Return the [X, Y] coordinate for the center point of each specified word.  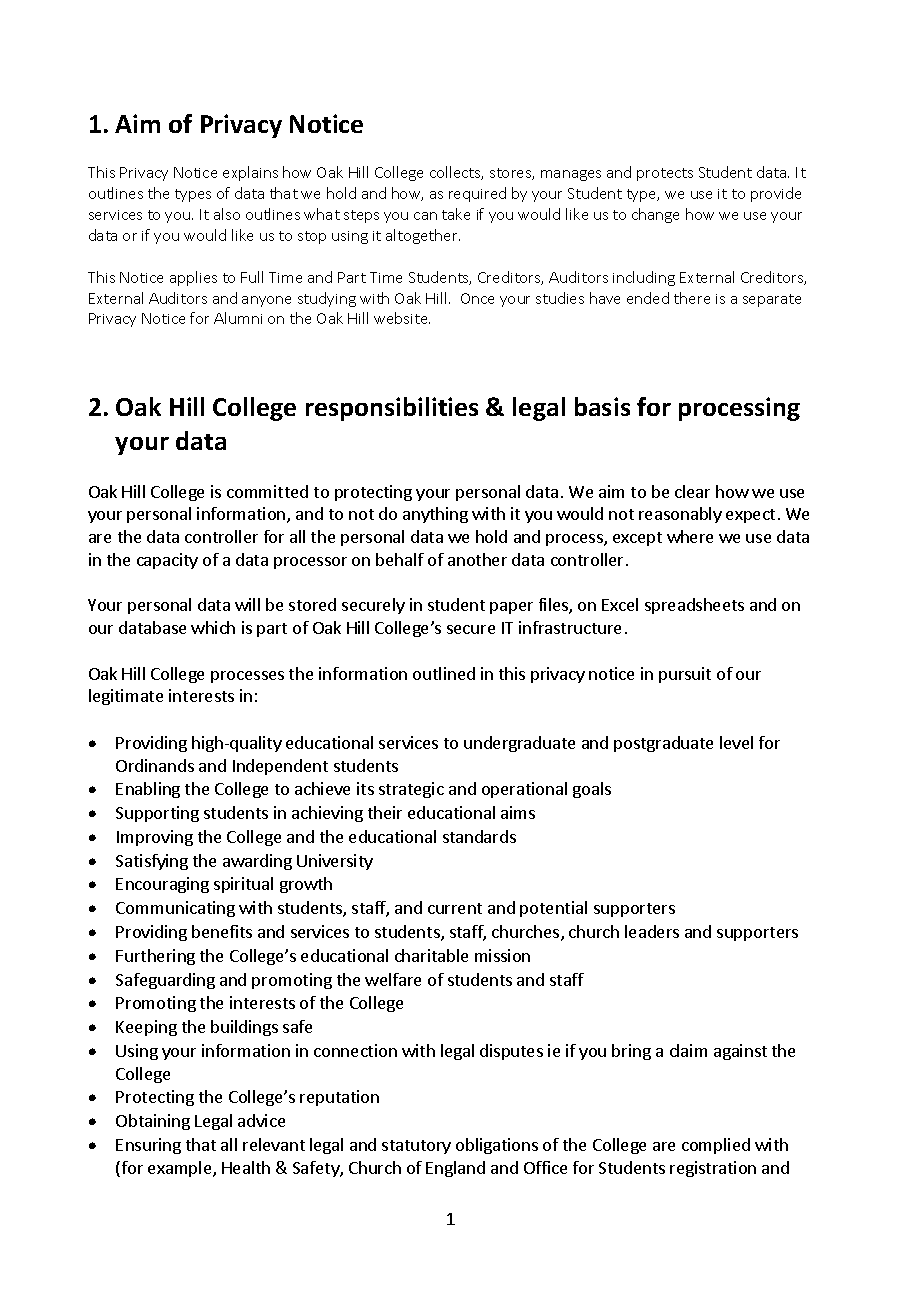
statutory [416, 1147]
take [456, 214]
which [213, 627]
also [227, 214]
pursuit [685, 675]
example [181, 1169]
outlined [444, 673]
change [655, 215]
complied [716, 1146]
